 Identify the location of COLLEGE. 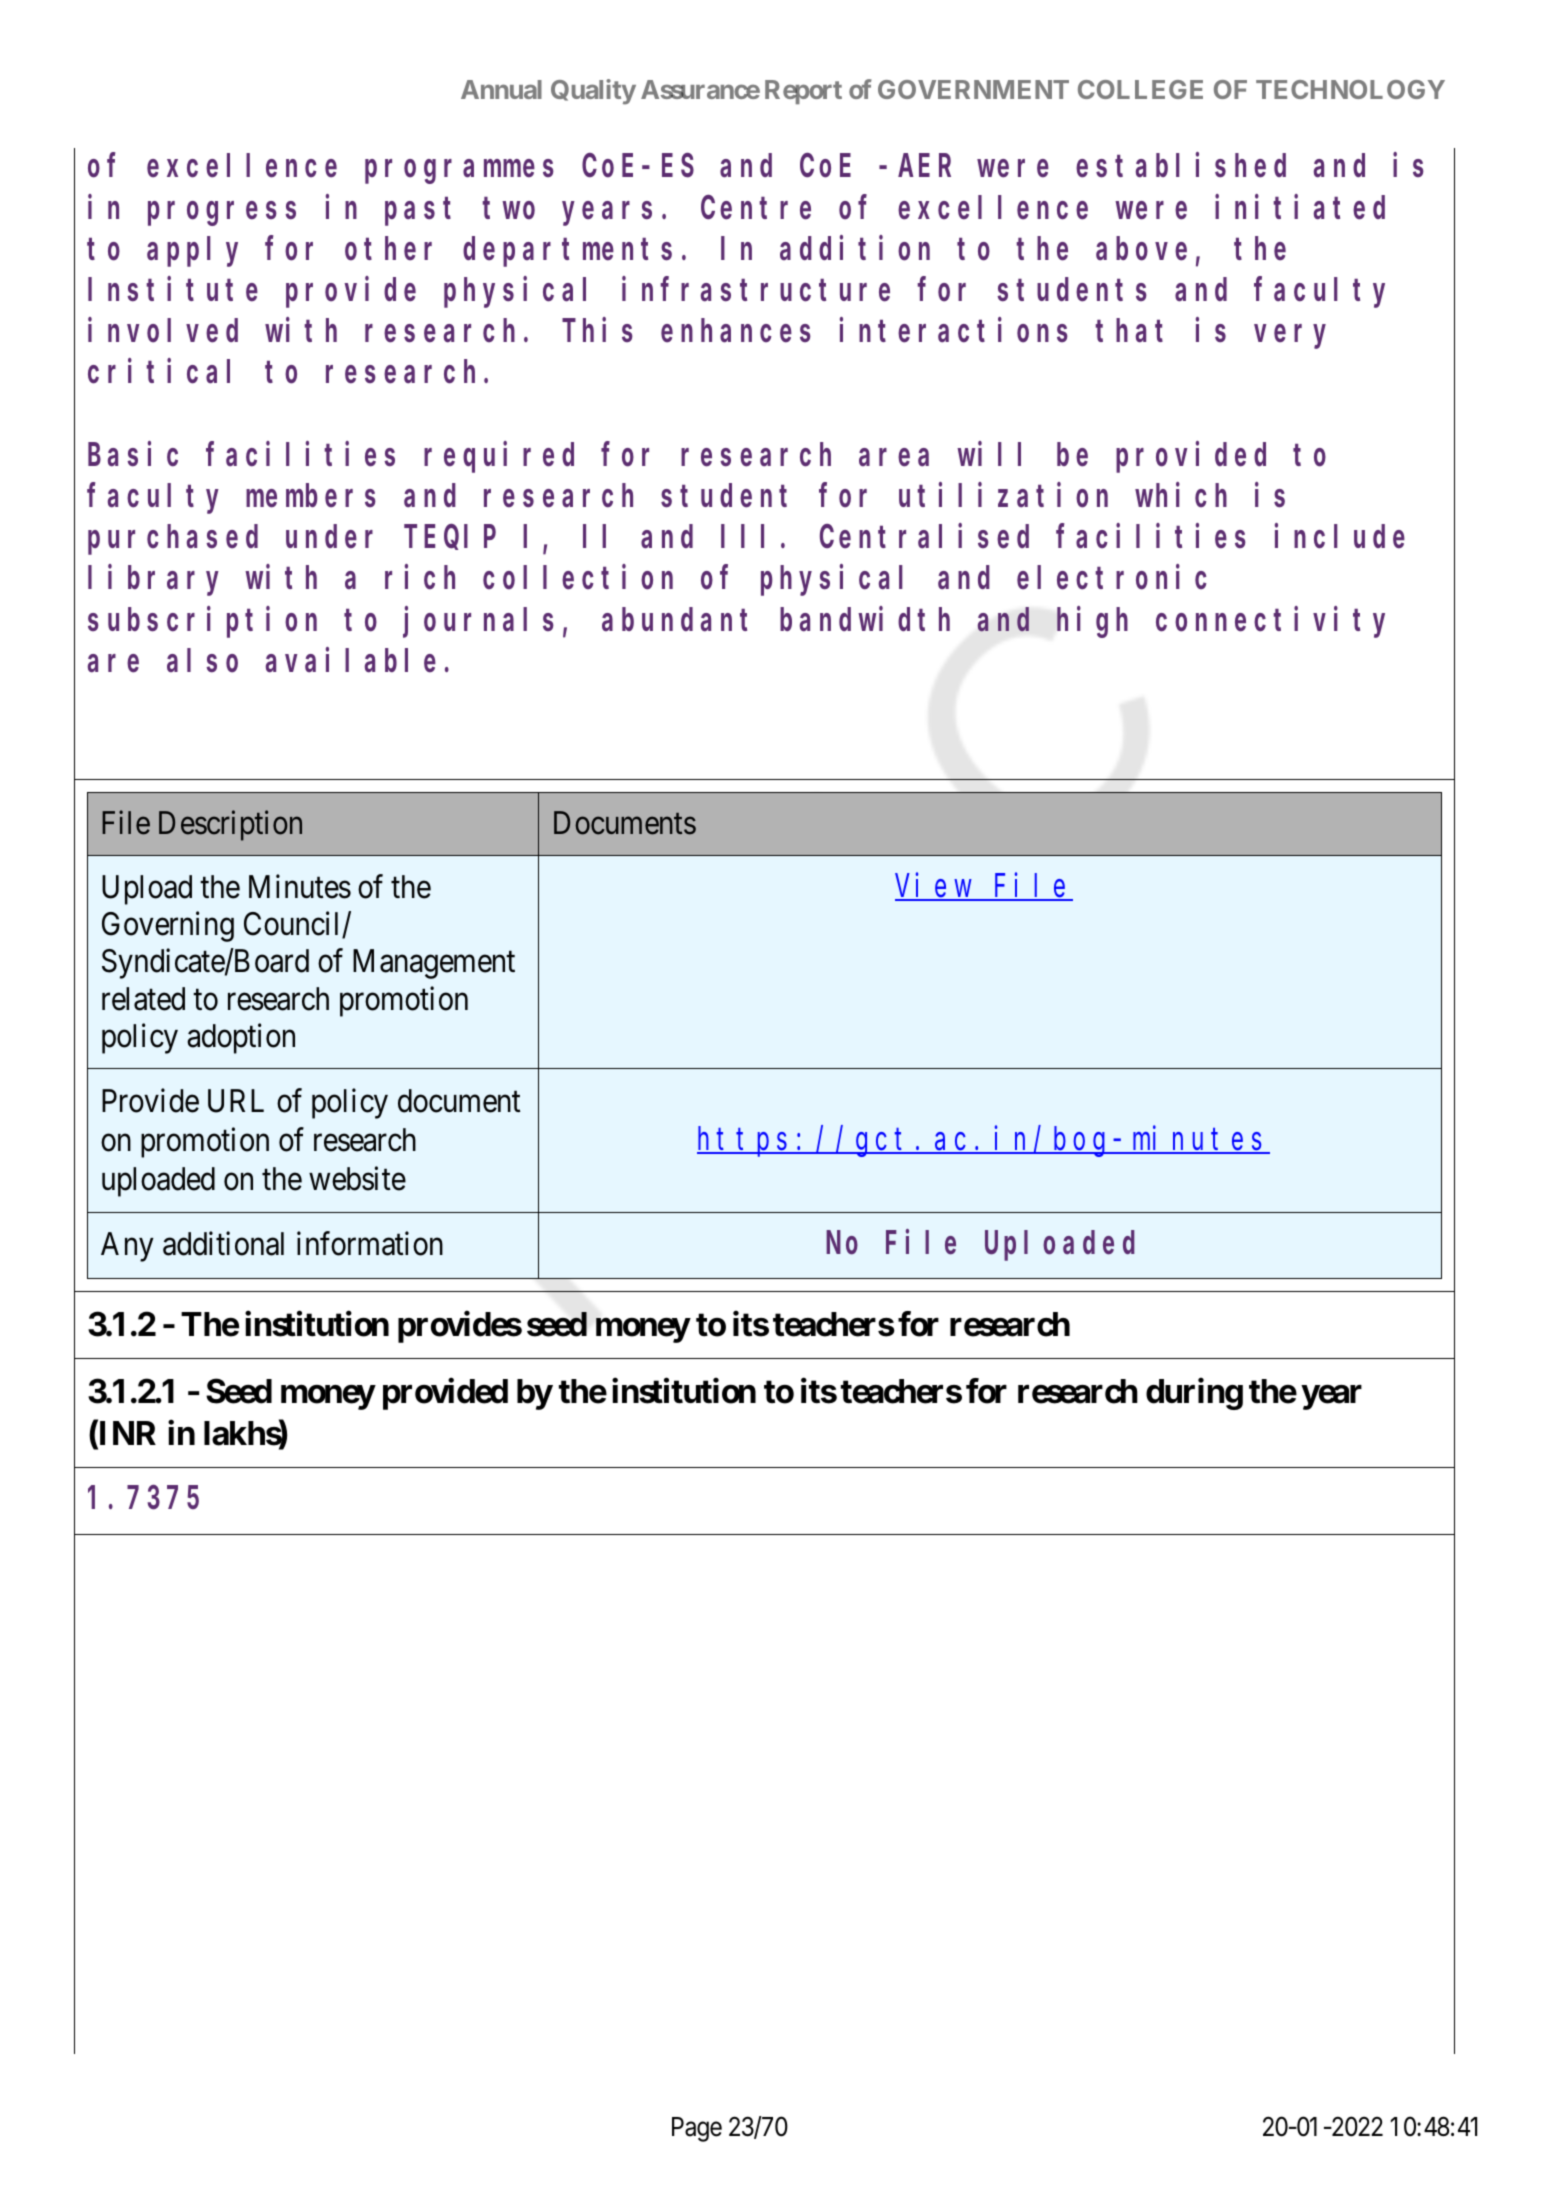
(1140, 89).
